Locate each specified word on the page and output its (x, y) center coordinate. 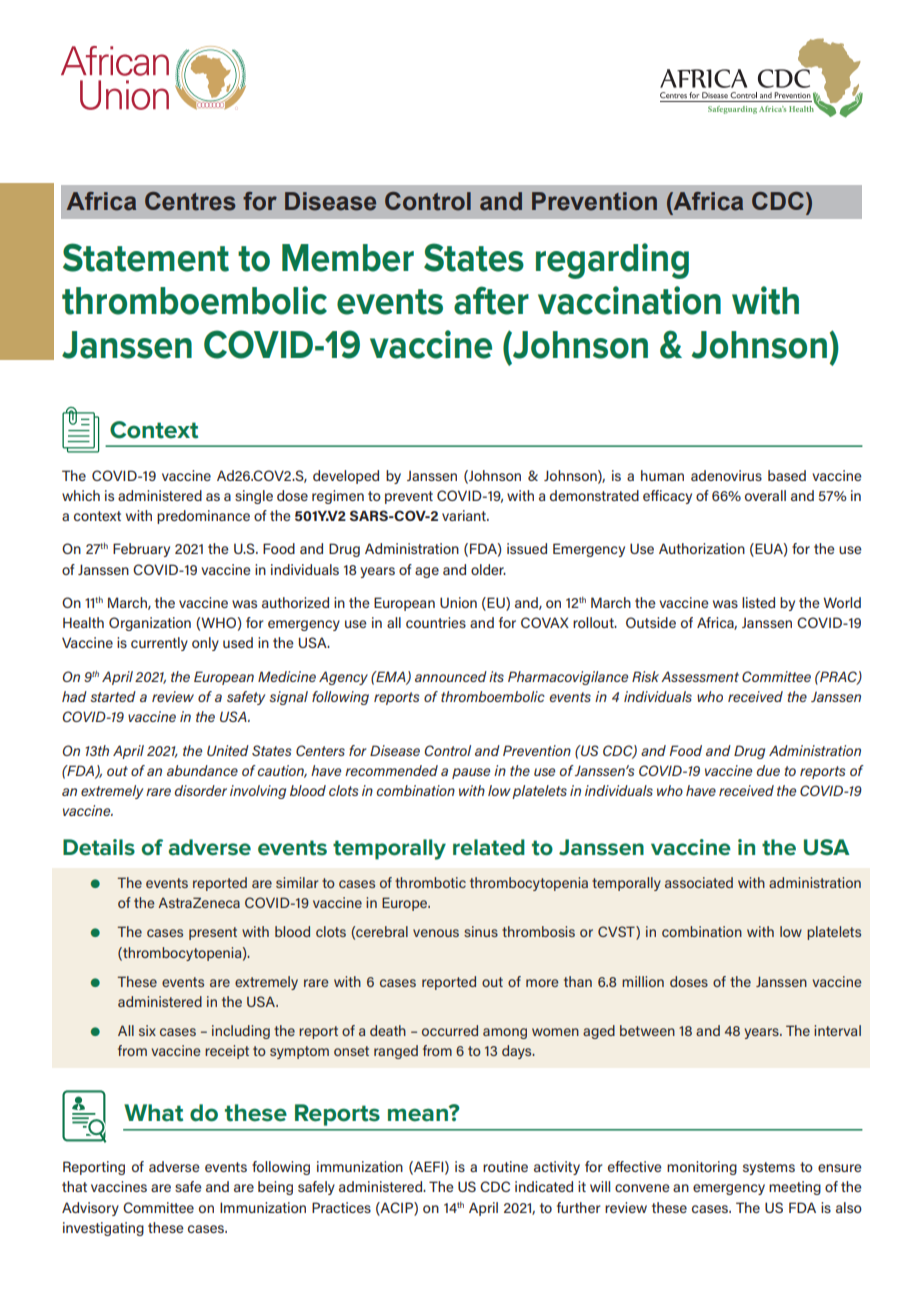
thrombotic (430, 882)
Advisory (90, 1209)
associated (699, 882)
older (488, 569)
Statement (146, 257)
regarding (612, 261)
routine (505, 1166)
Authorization (702, 548)
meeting (795, 1188)
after (491, 300)
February (141, 550)
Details (99, 847)
